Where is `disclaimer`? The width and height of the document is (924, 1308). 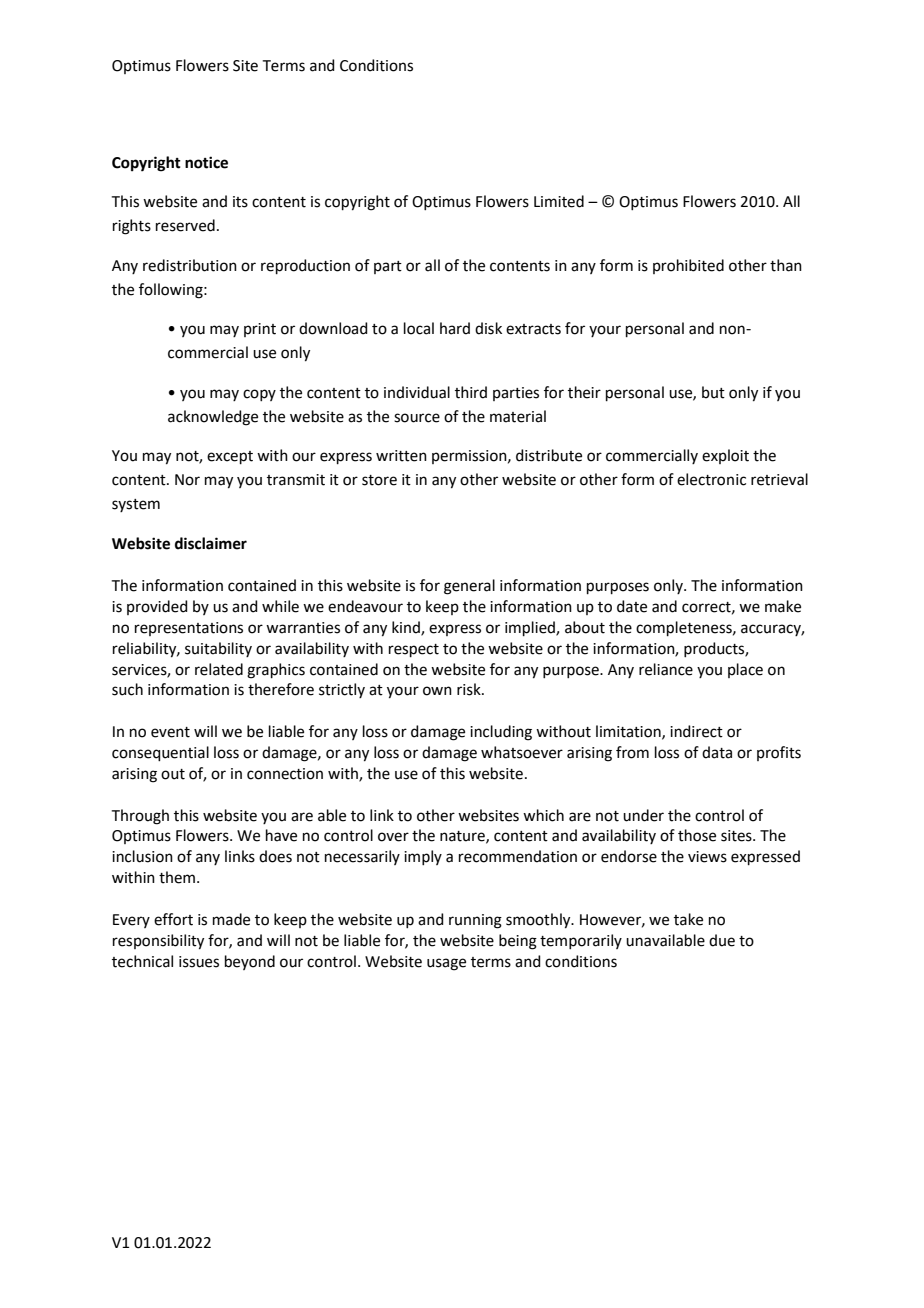 disclaimer is located at coordinates (211, 543).
